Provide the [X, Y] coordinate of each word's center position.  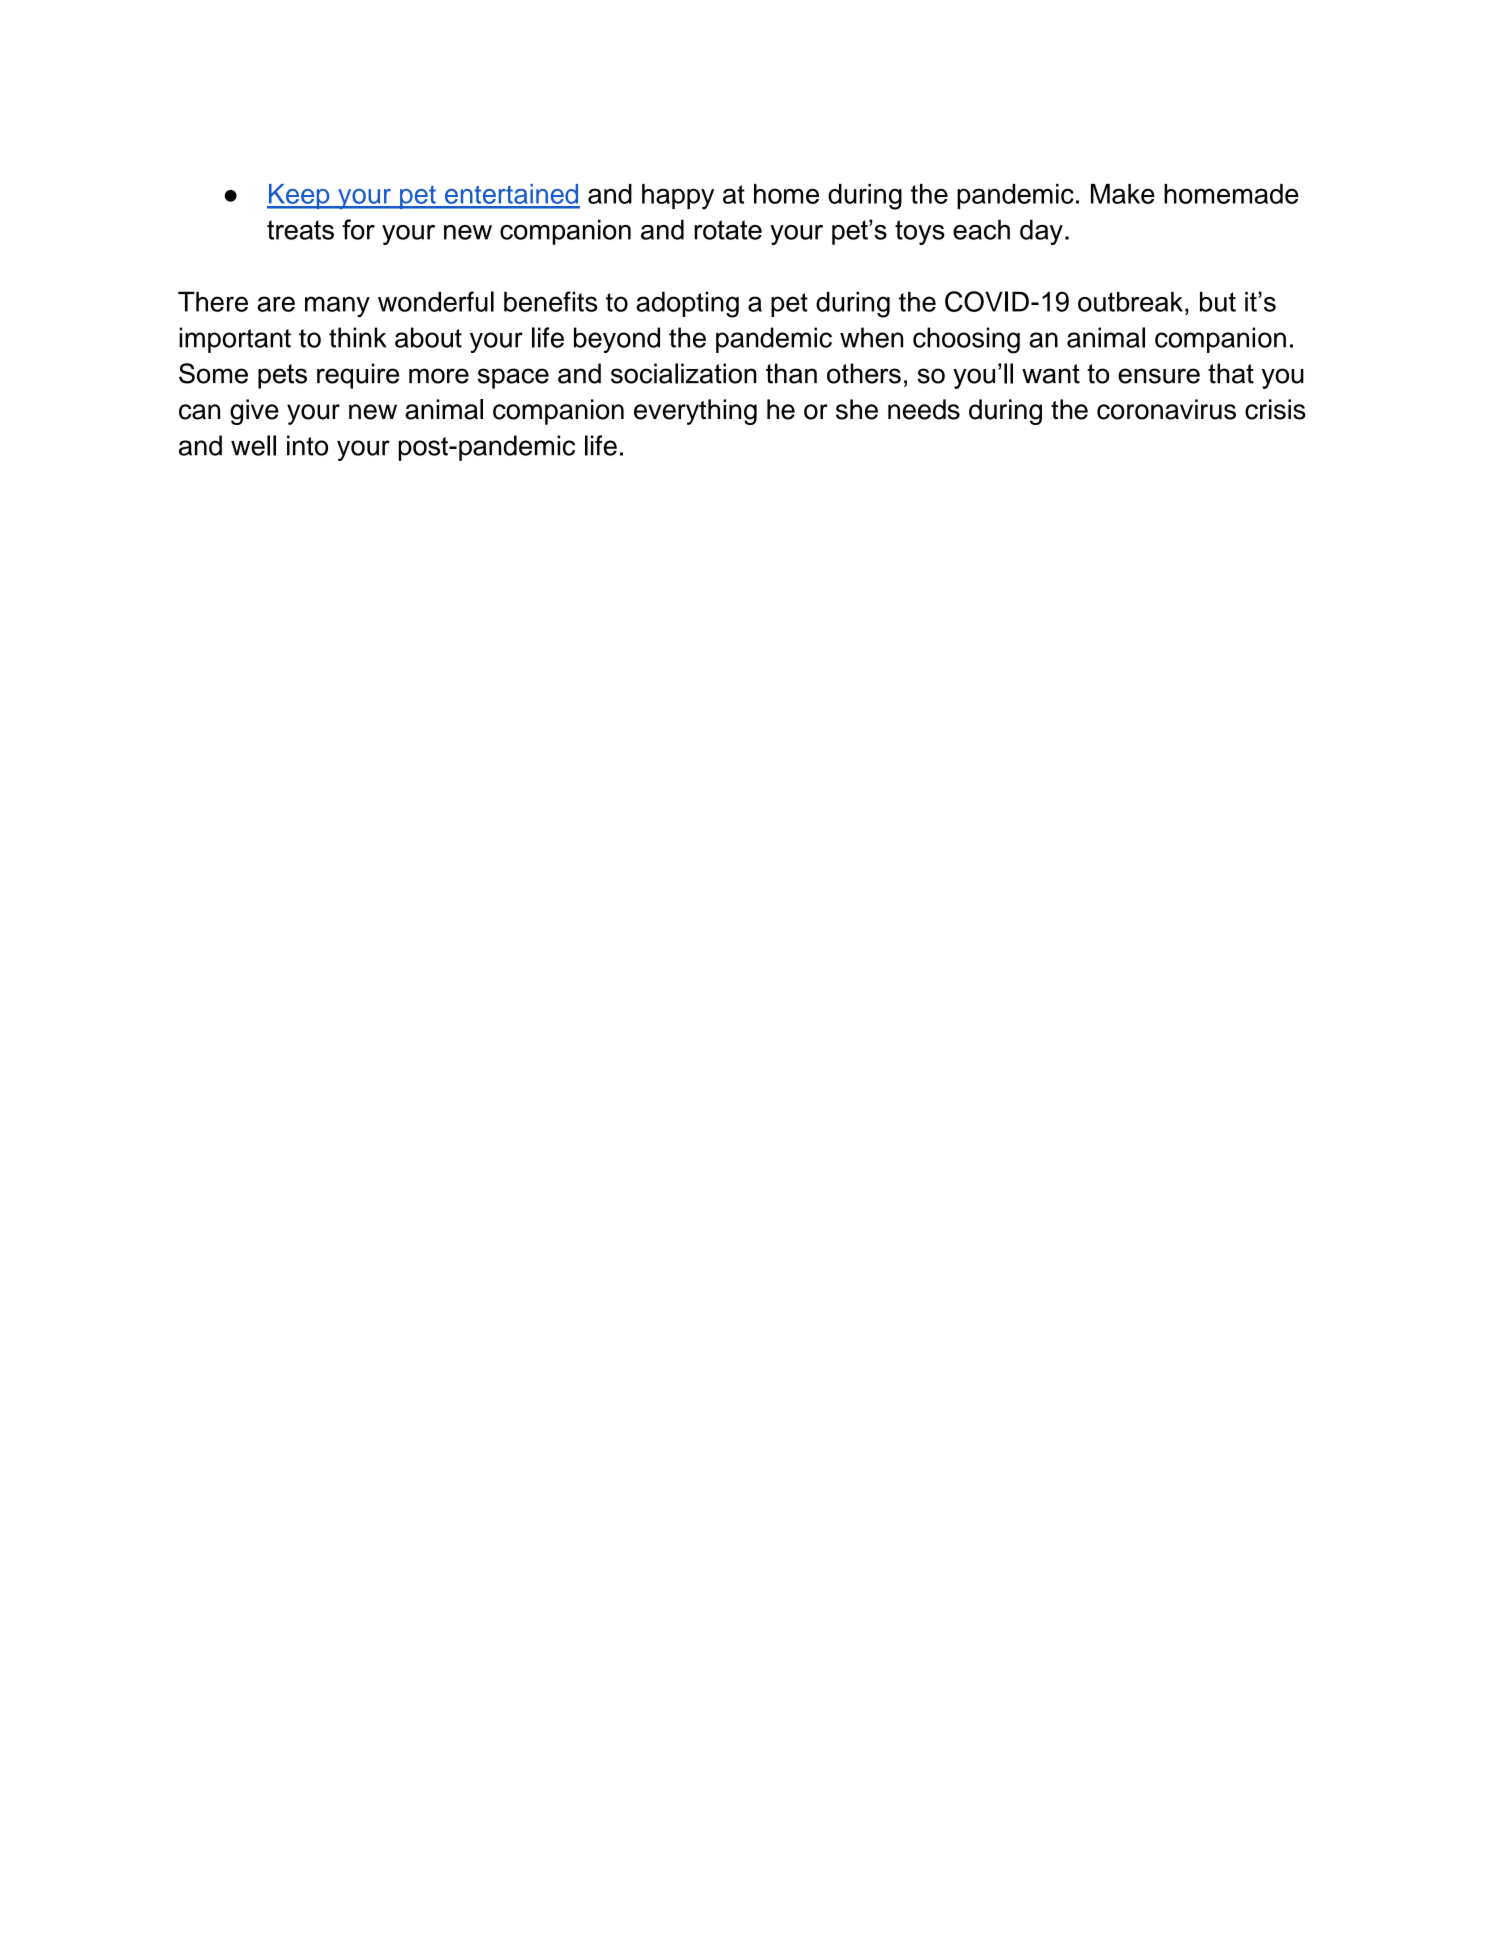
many [337, 306]
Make [1123, 194]
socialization [683, 373]
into [307, 445]
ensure [1159, 376]
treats [300, 230]
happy [678, 197]
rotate [728, 230]
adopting [687, 304]
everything [695, 412]
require [358, 376]
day [1041, 232]
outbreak [1130, 302]
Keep [299, 196]
